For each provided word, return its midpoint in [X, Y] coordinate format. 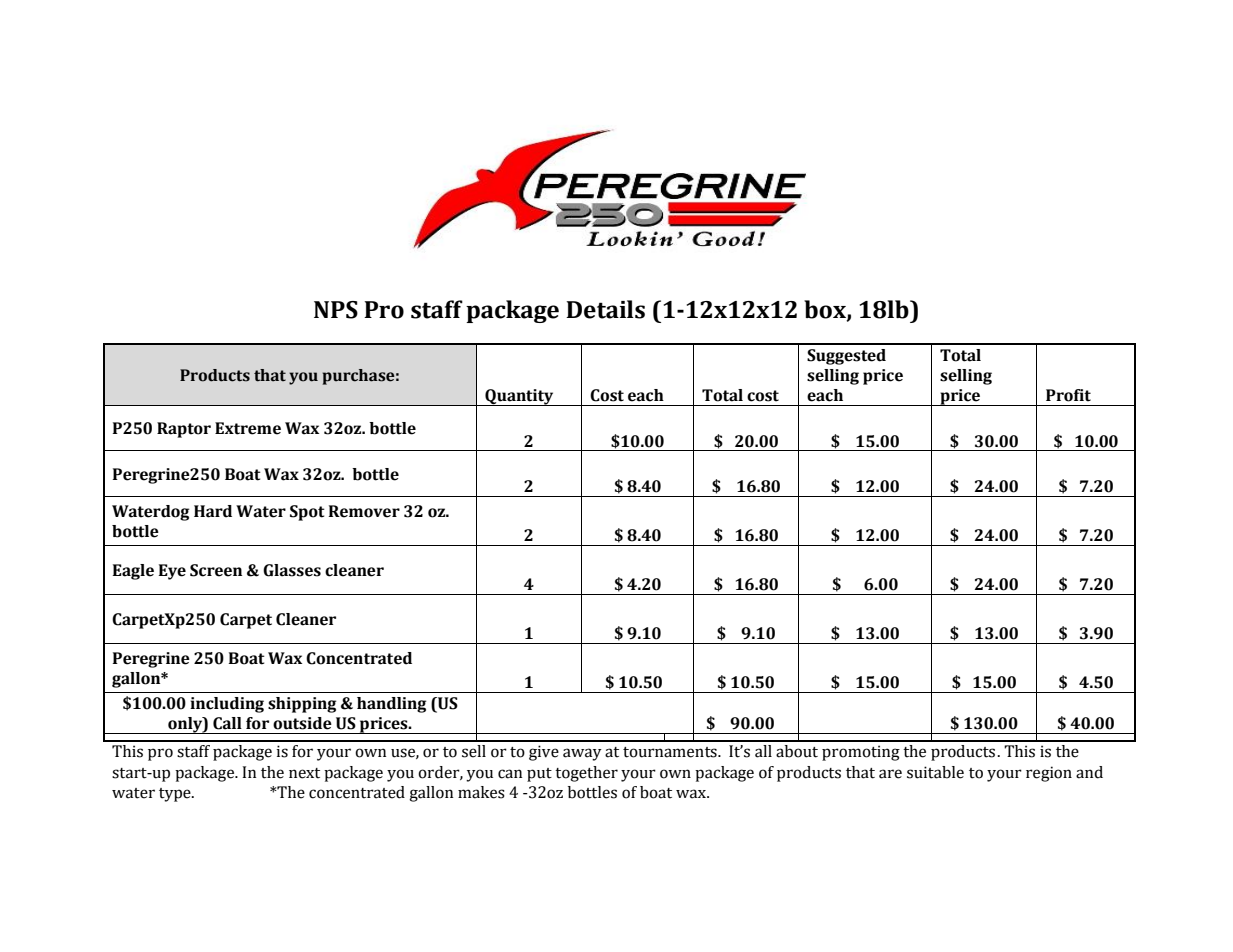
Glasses [292, 570]
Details [605, 309]
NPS [336, 310]
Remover [364, 511]
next [304, 773]
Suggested [846, 357]
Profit [1068, 395]
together [586, 774]
